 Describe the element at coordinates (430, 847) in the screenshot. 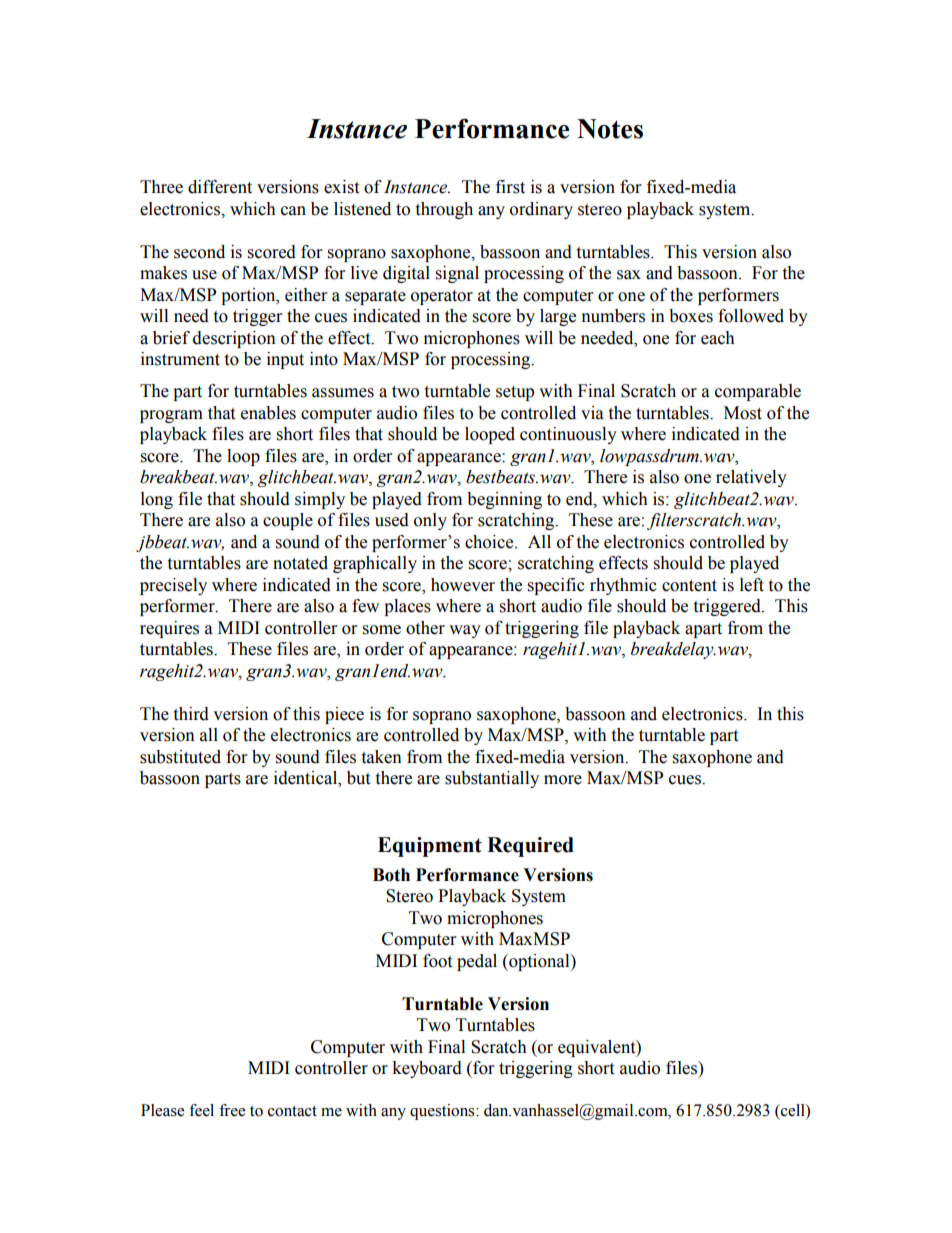

I see `Equipment` at that location.
